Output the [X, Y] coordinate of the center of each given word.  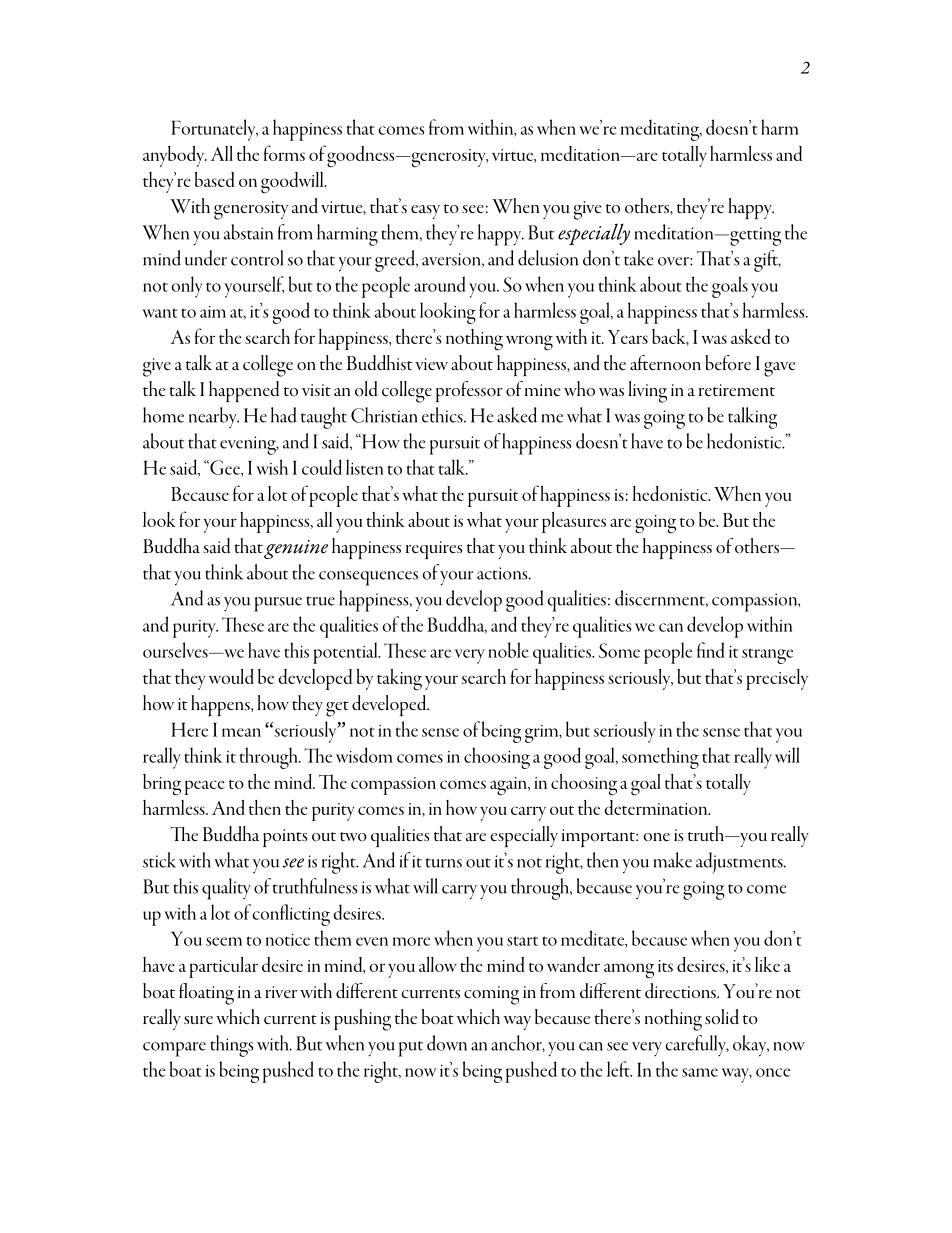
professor [469, 391]
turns [444, 863]
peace [204, 787]
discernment [661, 598]
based [215, 179]
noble [508, 650]
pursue [278, 604]
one [656, 837]
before [728, 363]
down [447, 1043]
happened [244, 391]
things [231, 1046]
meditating [661, 130]
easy [425, 212]
